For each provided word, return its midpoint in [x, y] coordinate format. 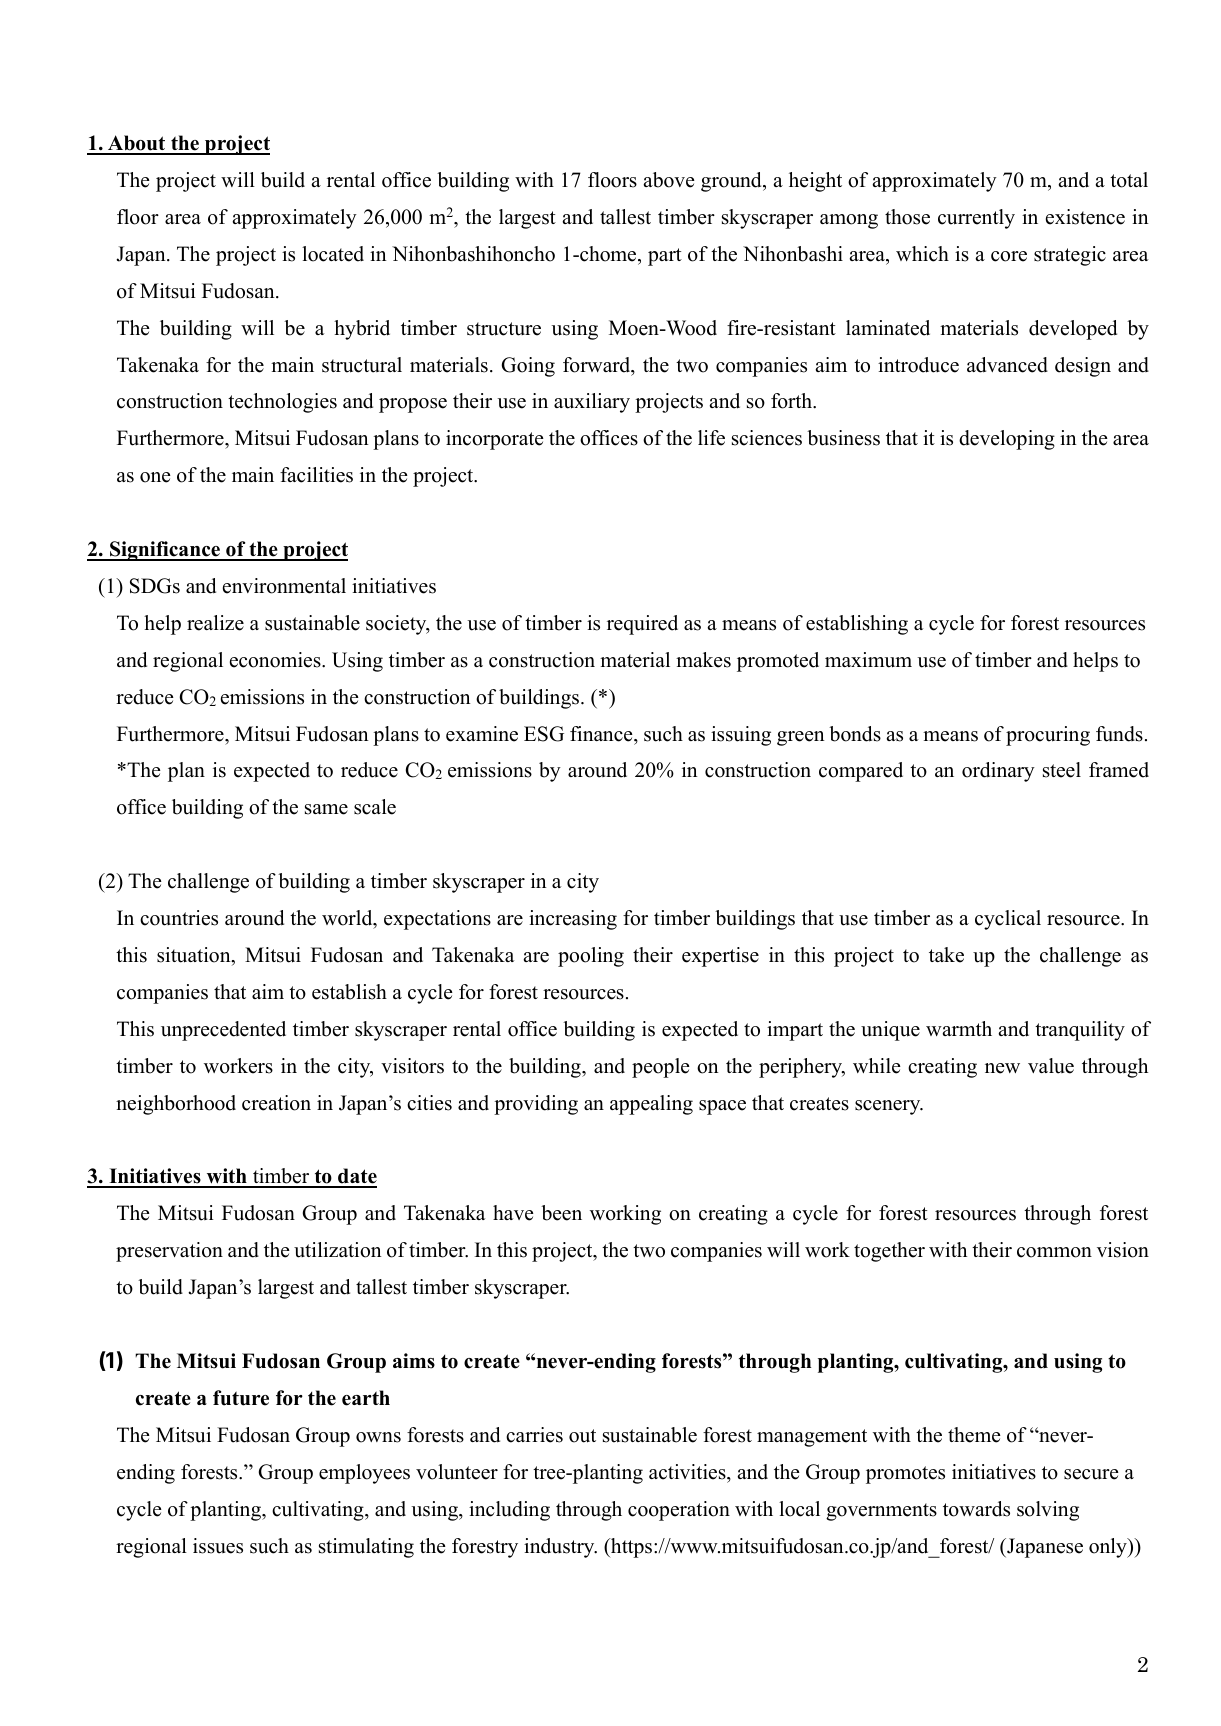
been [561, 1213]
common [1054, 1252]
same [326, 809]
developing [1007, 440]
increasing [573, 920]
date [356, 1177]
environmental [284, 586]
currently [976, 219]
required [642, 625]
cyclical [1008, 920]
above [669, 180]
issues [218, 1546]
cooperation [679, 1511]
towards [976, 1509]
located [333, 254]
